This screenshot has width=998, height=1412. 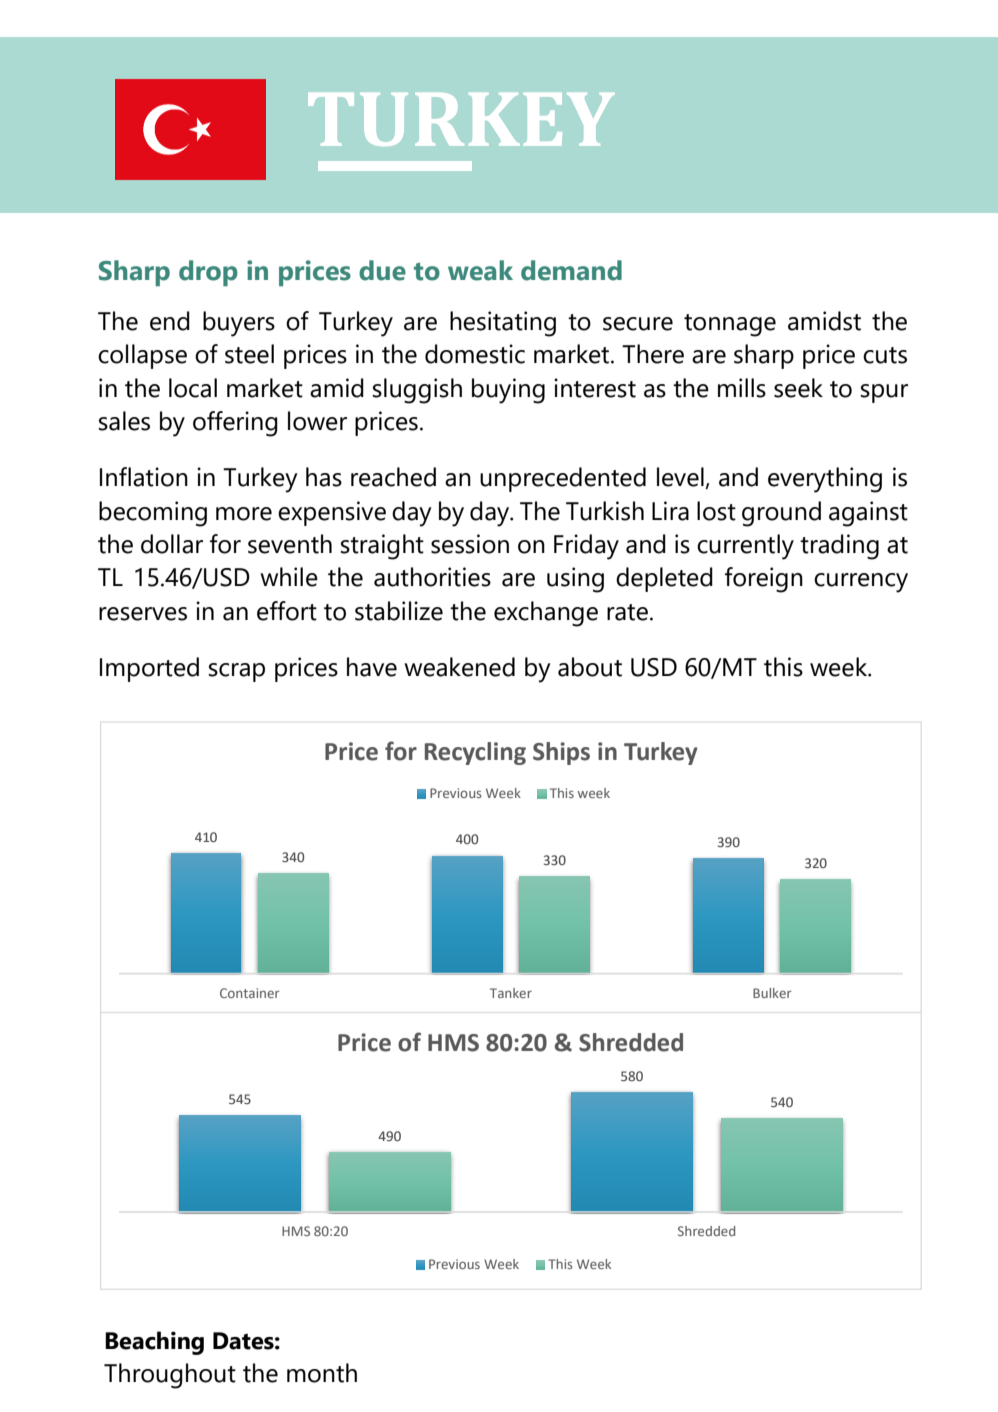 What do you see at coordinates (730, 325) in the screenshot?
I see `tonnage` at bounding box center [730, 325].
